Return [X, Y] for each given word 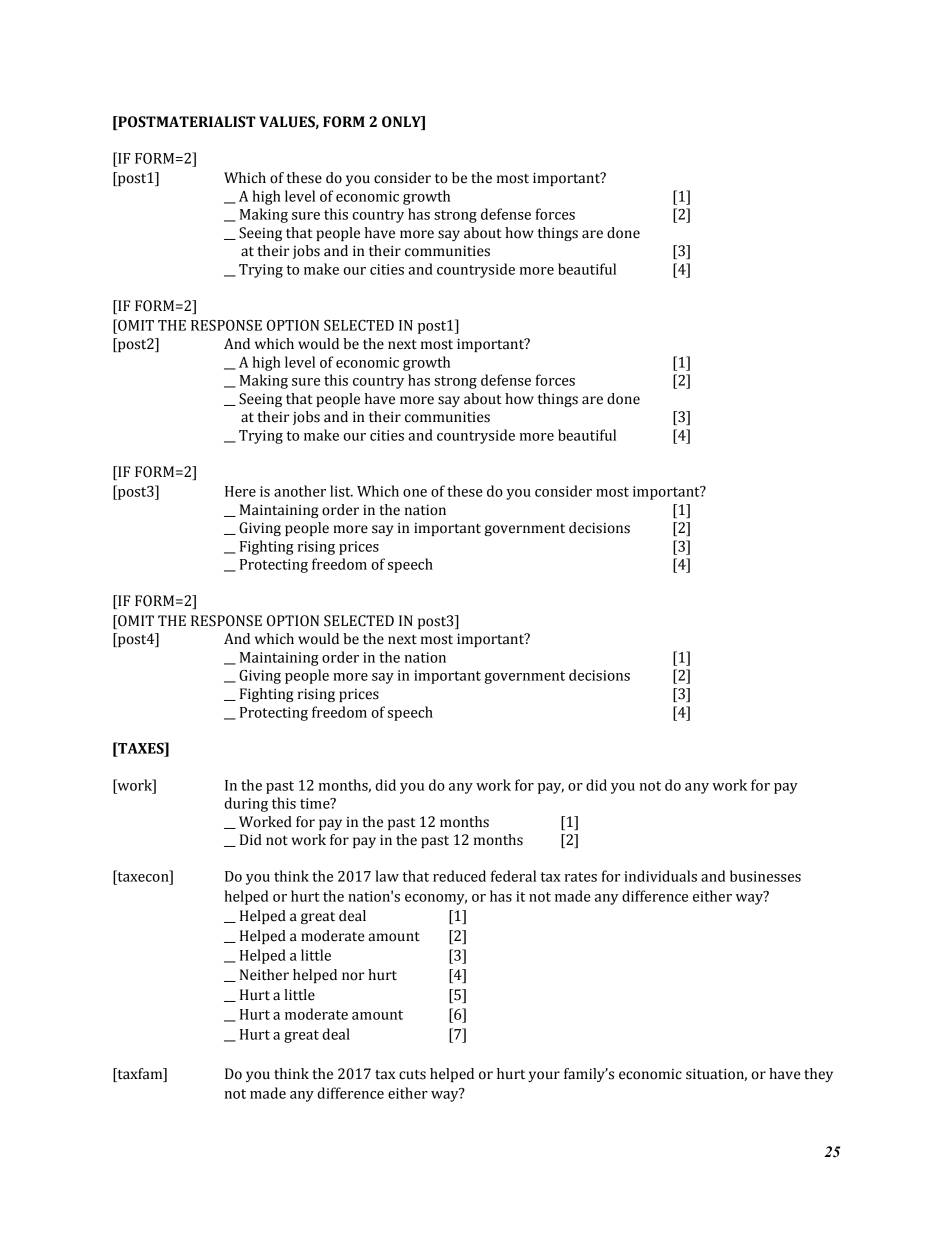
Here [240, 491]
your [544, 1076]
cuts [412, 1074]
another [300, 491]
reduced [459, 876]
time [316, 803]
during [246, 804]
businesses [765, 876]
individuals [660, 876]
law [387, 876]
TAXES [141, 748]
